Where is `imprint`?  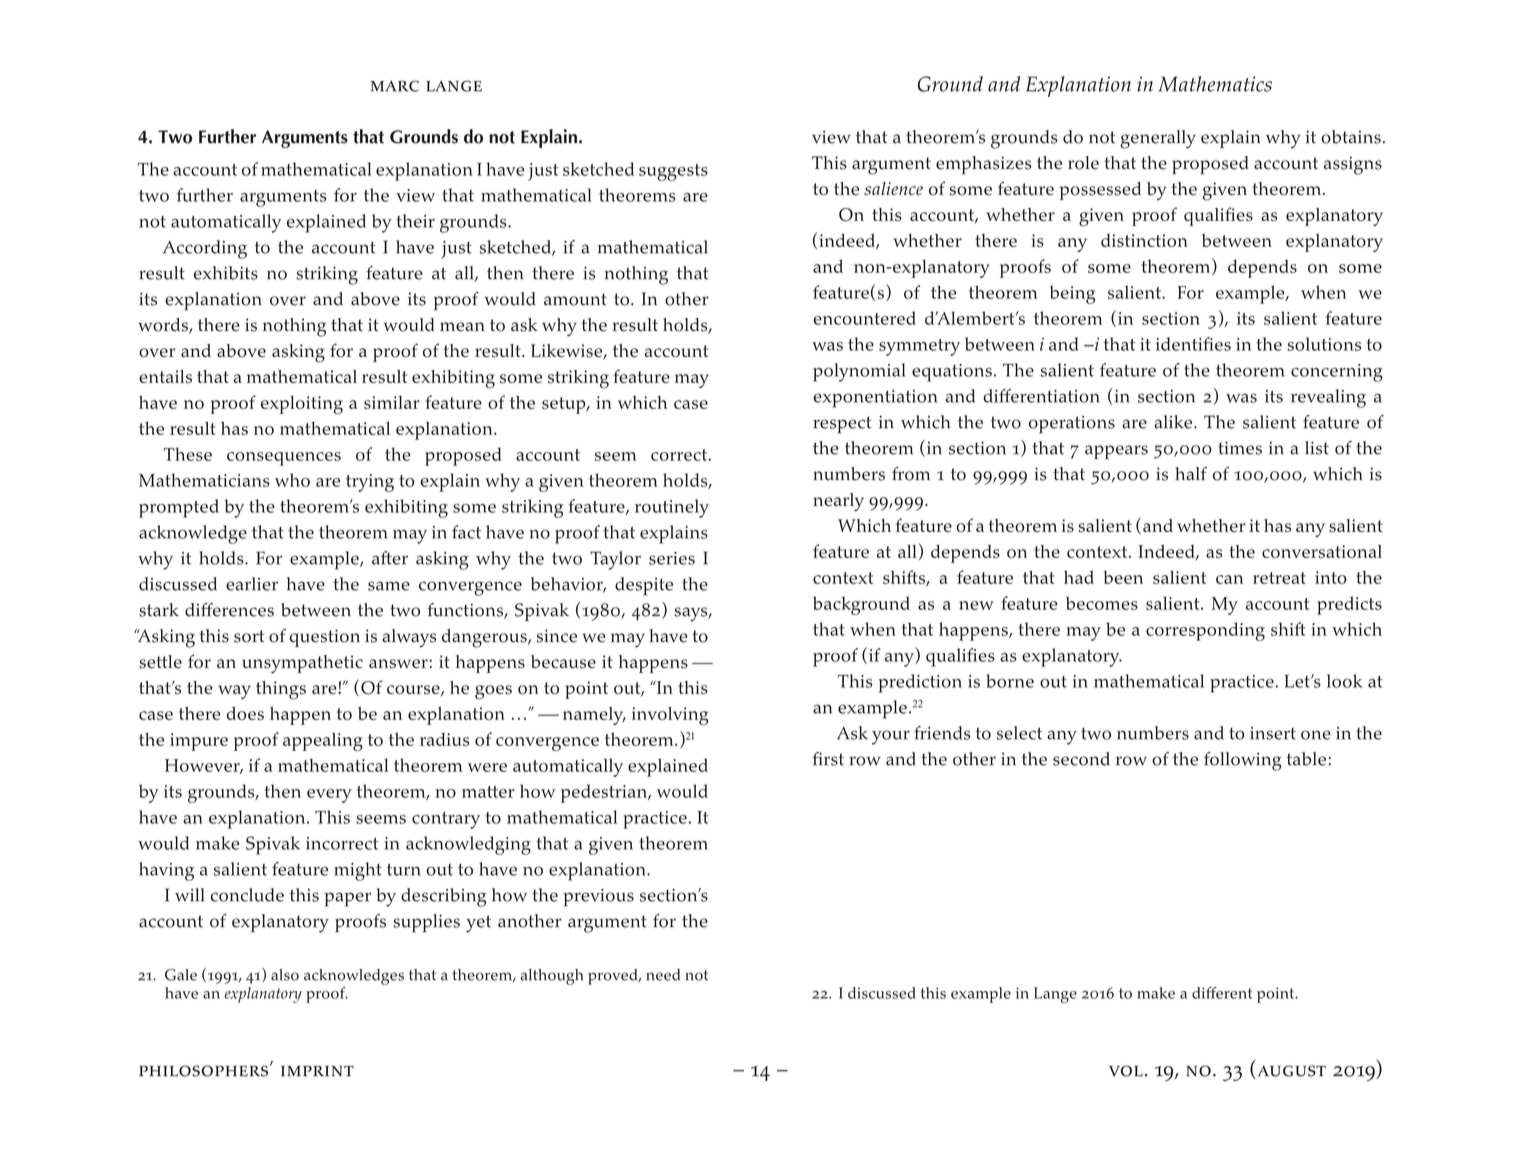 imprint is located at coordinates (317, 1071).
